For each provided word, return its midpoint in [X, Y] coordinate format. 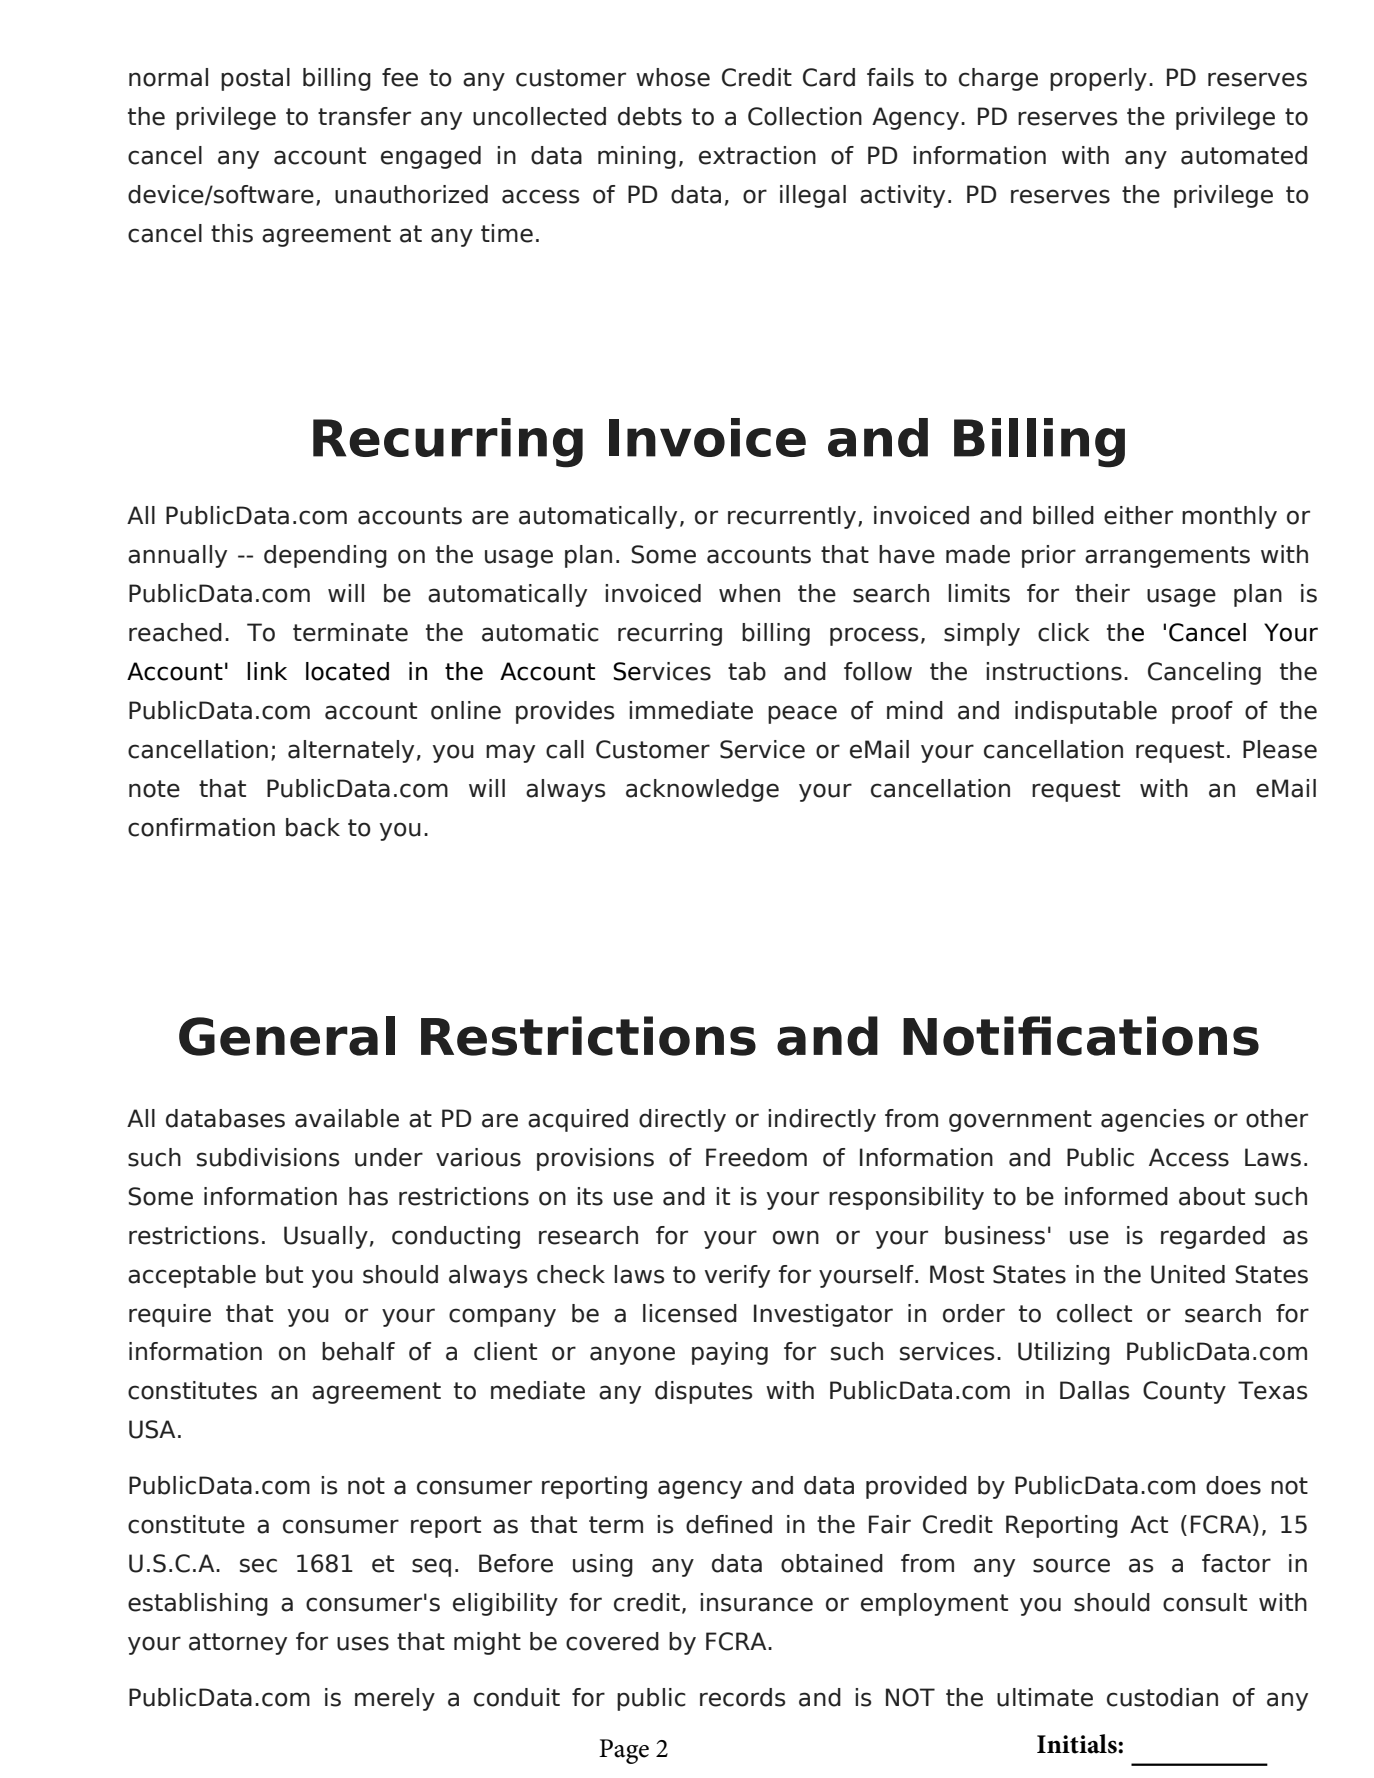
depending [325, 556]
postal [255, 79]
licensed [690, 1313]
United [1188, 1274]
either [1138, 515]
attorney [238, 1644]
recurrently [793, 517]
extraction [757, 155]
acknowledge [702, 790]
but [284, 1274]
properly [1098, 79]
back [313, 827]
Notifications [1081, 1036]
